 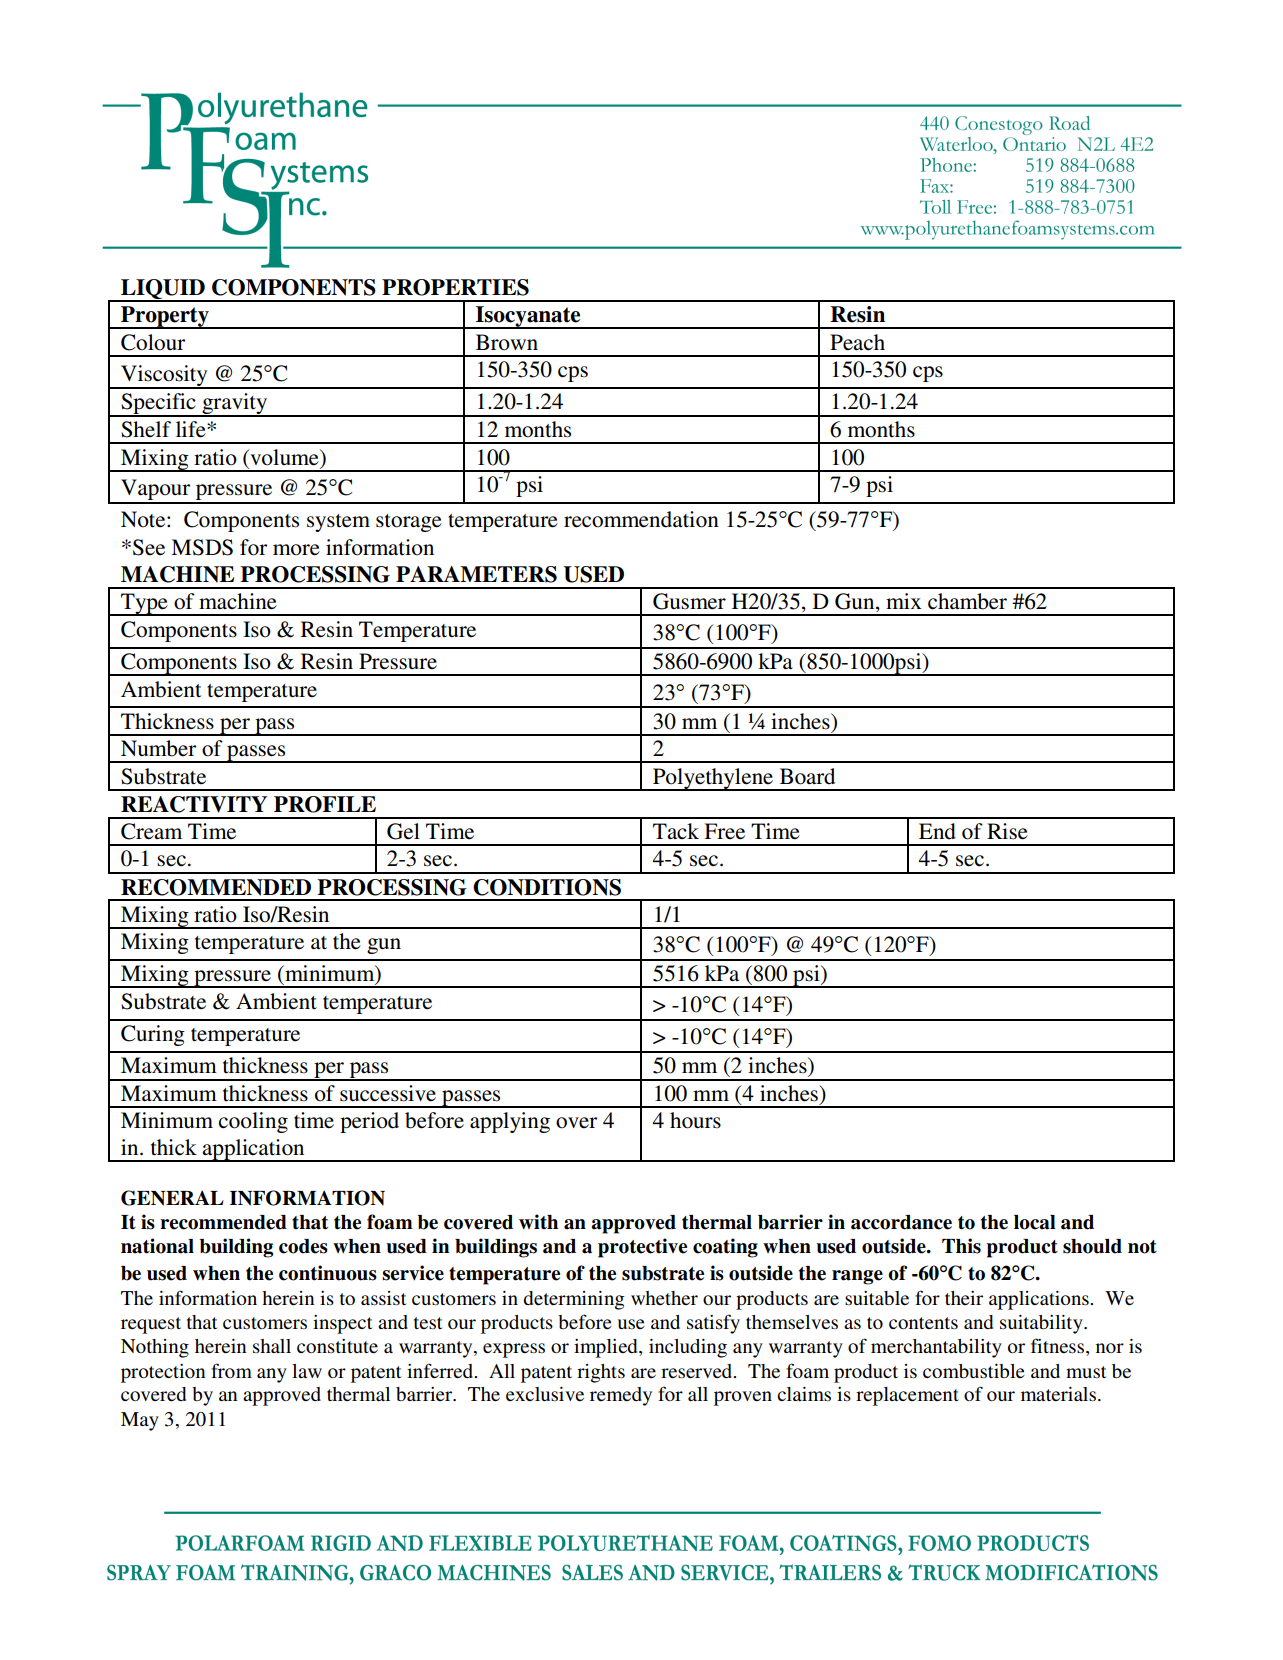 What do you see at coordinates (165, 317) in the screenshot?
I see `Property` at bounding box center [165, 317].
